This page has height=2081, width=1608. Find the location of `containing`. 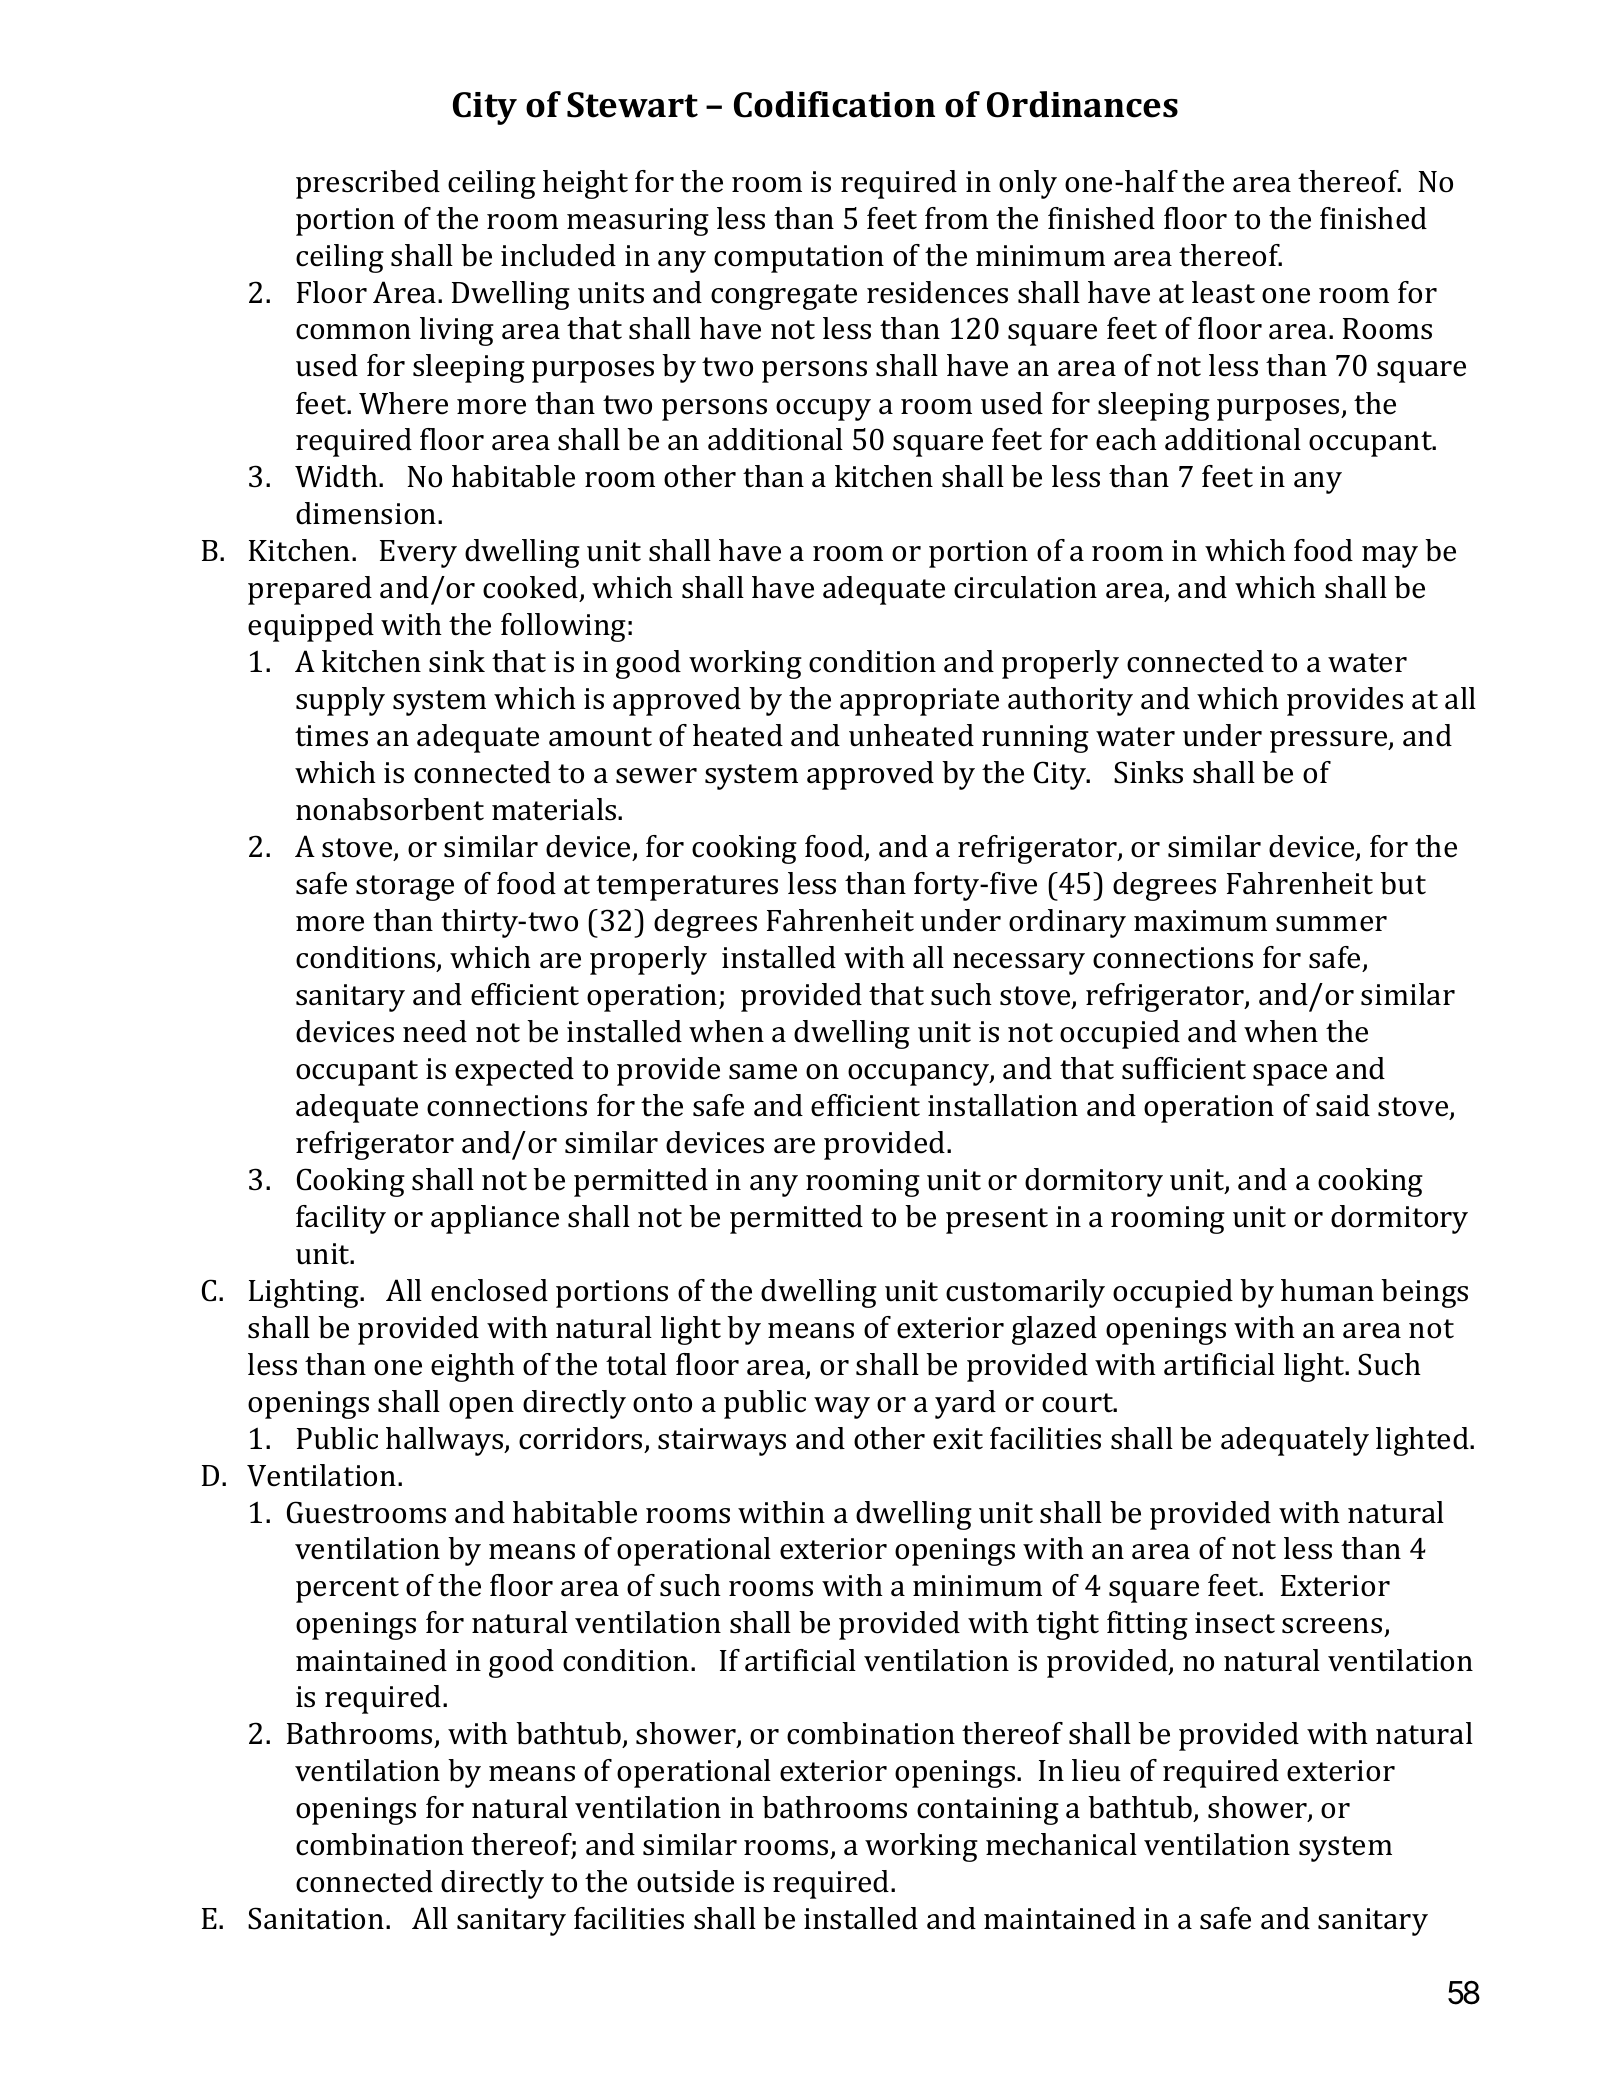

containing is located at coordinates (988, 1811).
